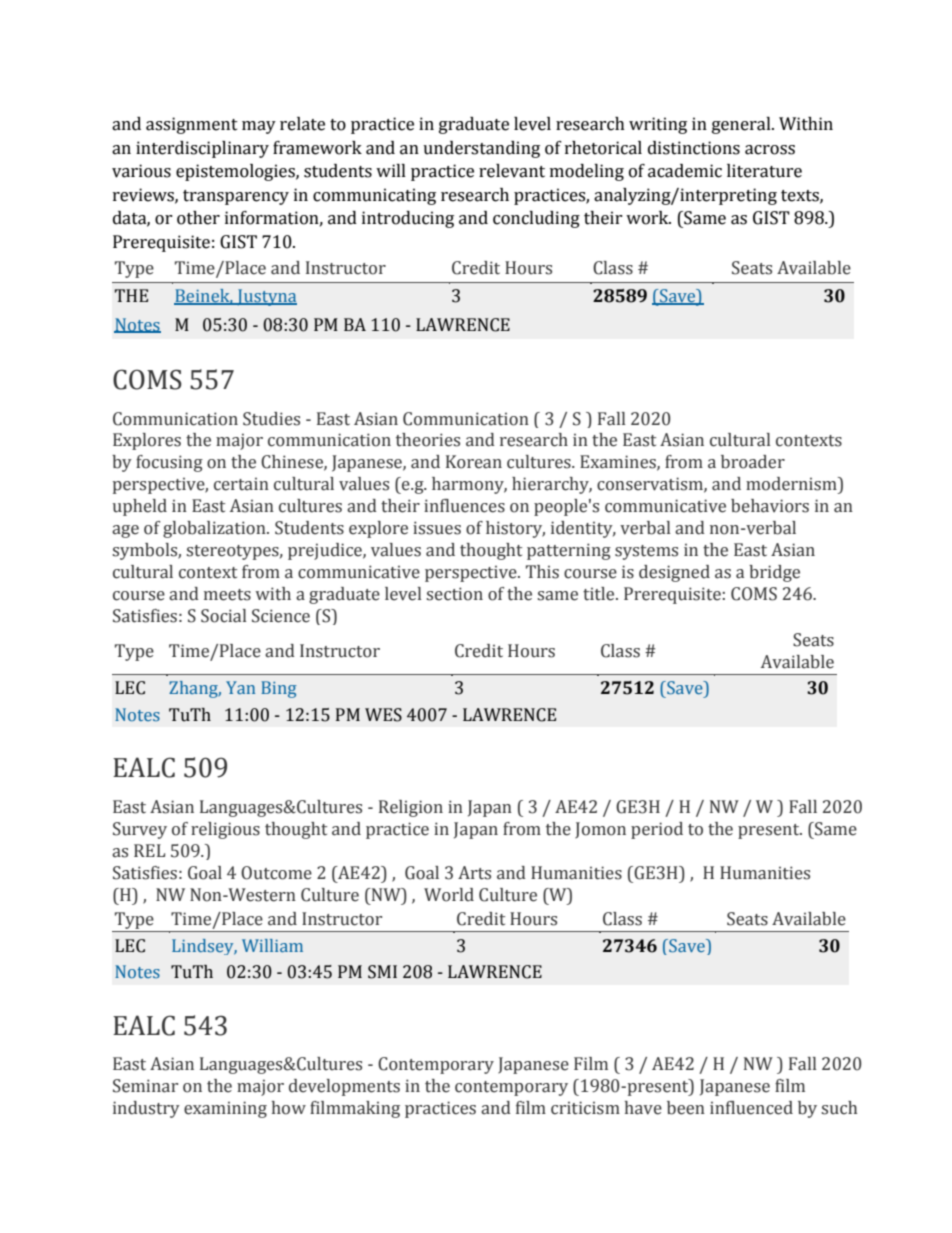 Image resolution: width=952 pixels, height=1233 pixels. I want to click on religious, so click(225, 830).
